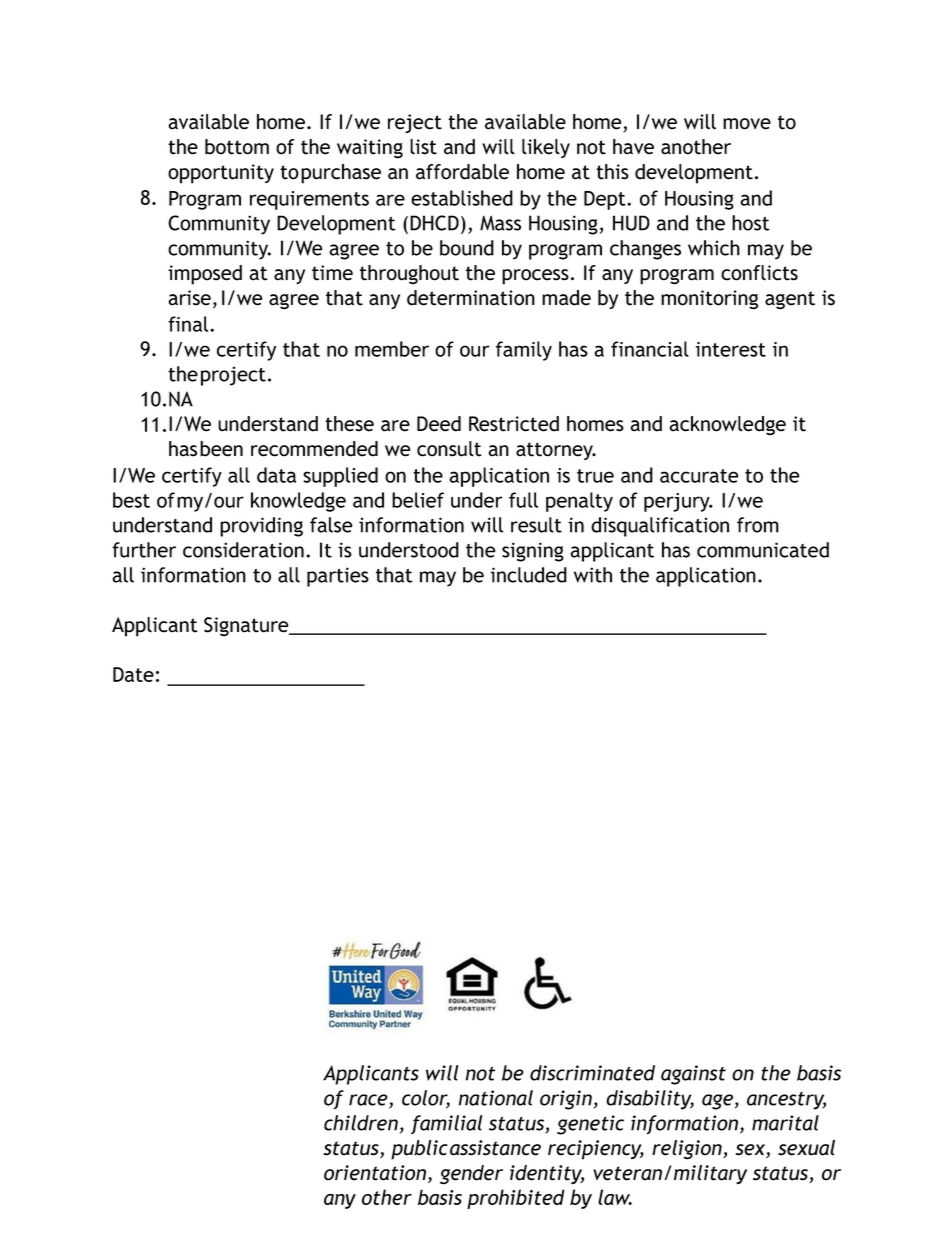 This screenshot has width=952, height=1233. What do you see at coordinates (747, 124) in the screenshot?
I see `move` at bounding box center [747, 124].
